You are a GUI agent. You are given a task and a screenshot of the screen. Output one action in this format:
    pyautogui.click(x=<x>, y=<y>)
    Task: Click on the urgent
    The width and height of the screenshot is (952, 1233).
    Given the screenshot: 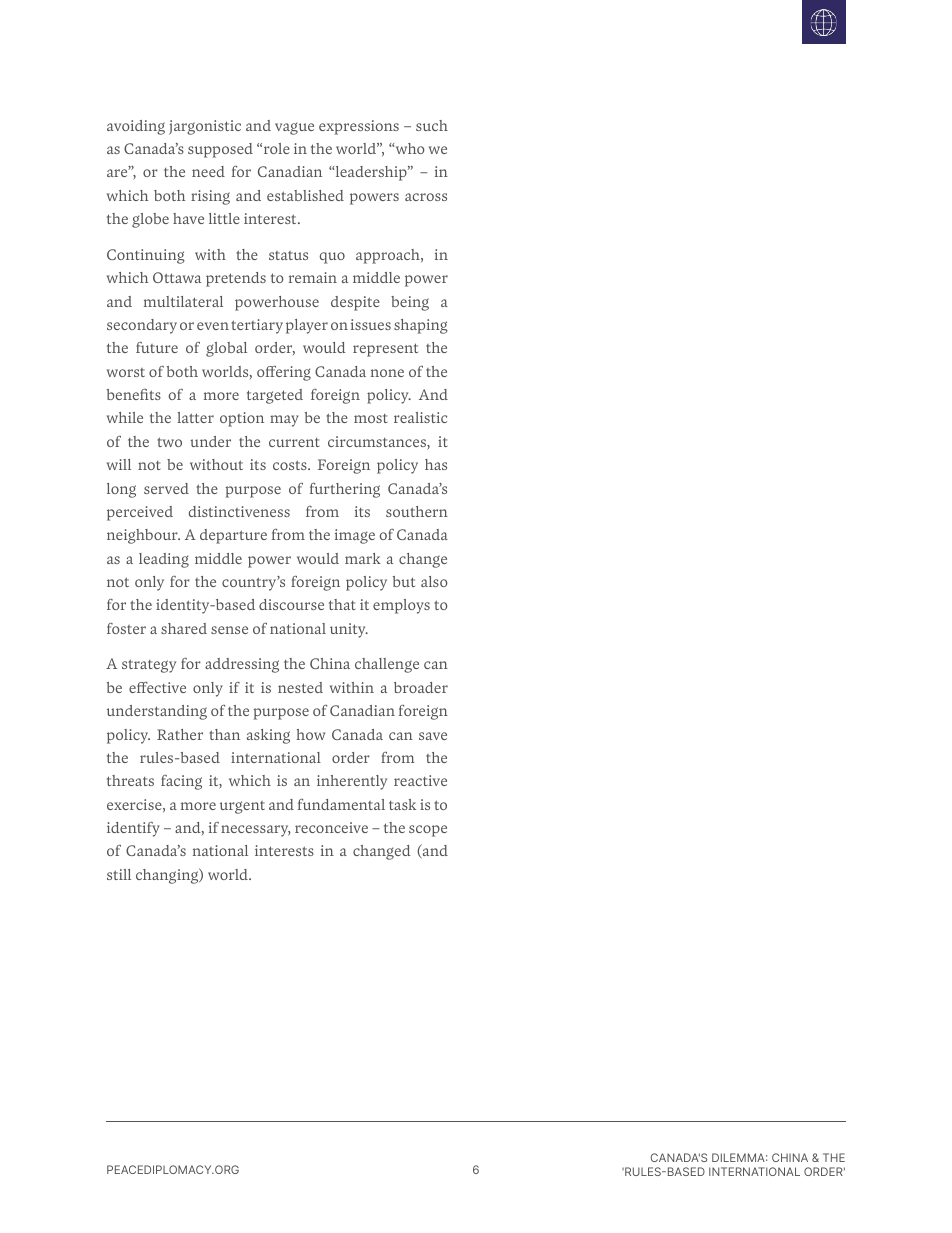 What is the action you would take?
    pyautogui.click(x=242, y=807)
